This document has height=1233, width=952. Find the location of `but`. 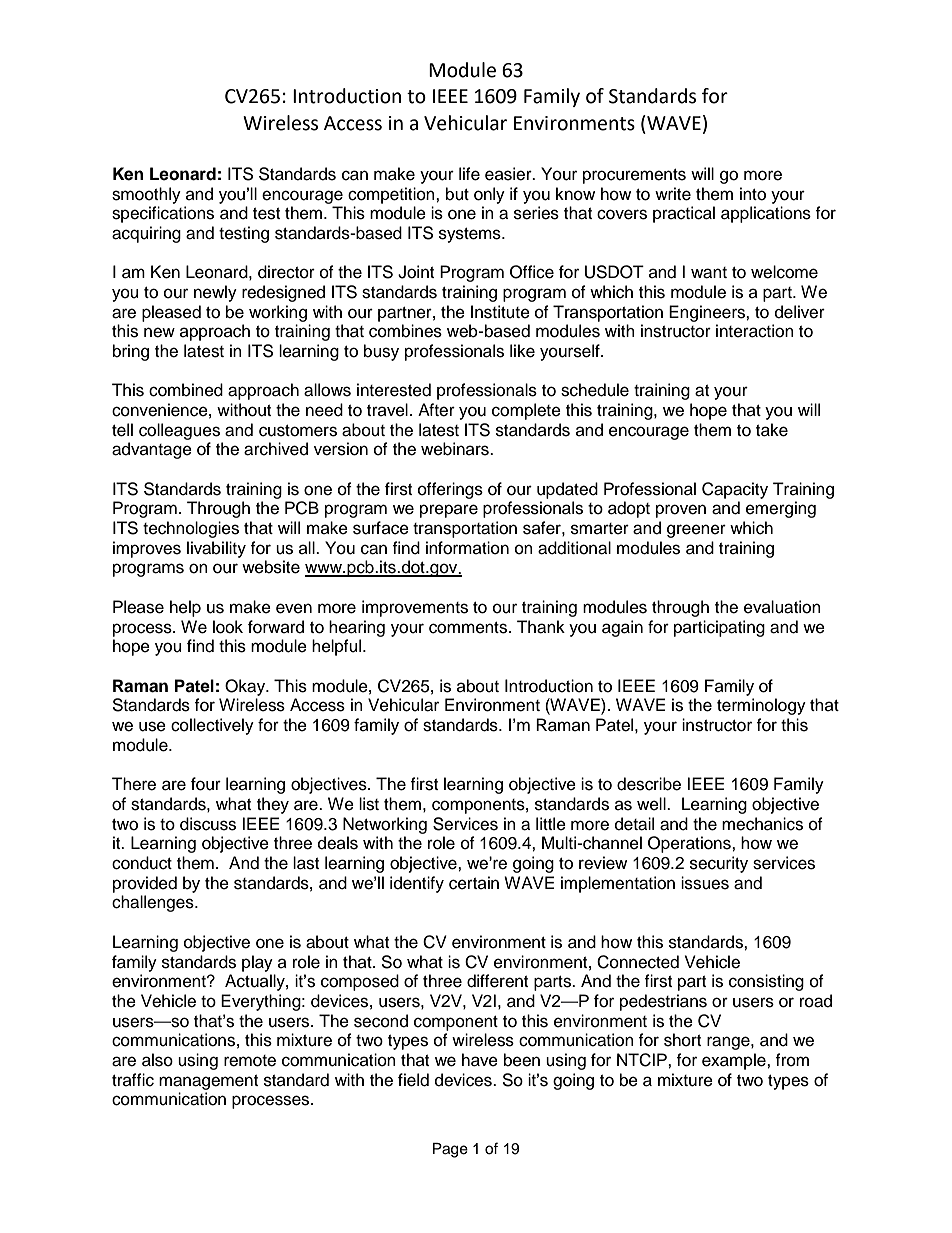

but is located at coordinates (457, 194).
